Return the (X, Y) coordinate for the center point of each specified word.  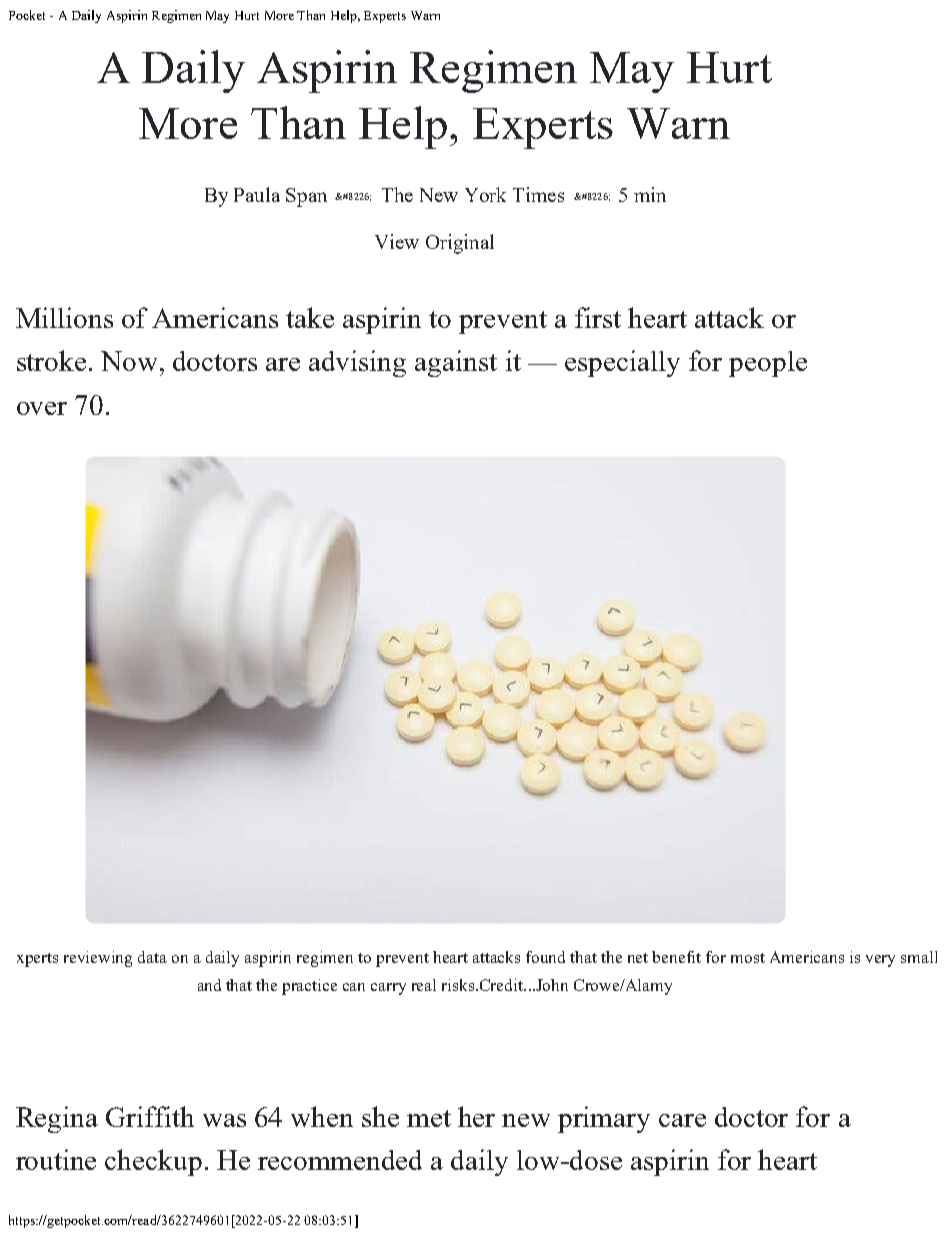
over (42, 408)
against (456, 363)
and (209, 985)
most (748, 958)
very (880, 961)
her (476, 1116)
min (650, 194)
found (545, 957)
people (768, 364)
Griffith (150, 1116)
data (152, 957)
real (424, 985)
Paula (257, 194)
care (682, 1120)
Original (460, 244)
